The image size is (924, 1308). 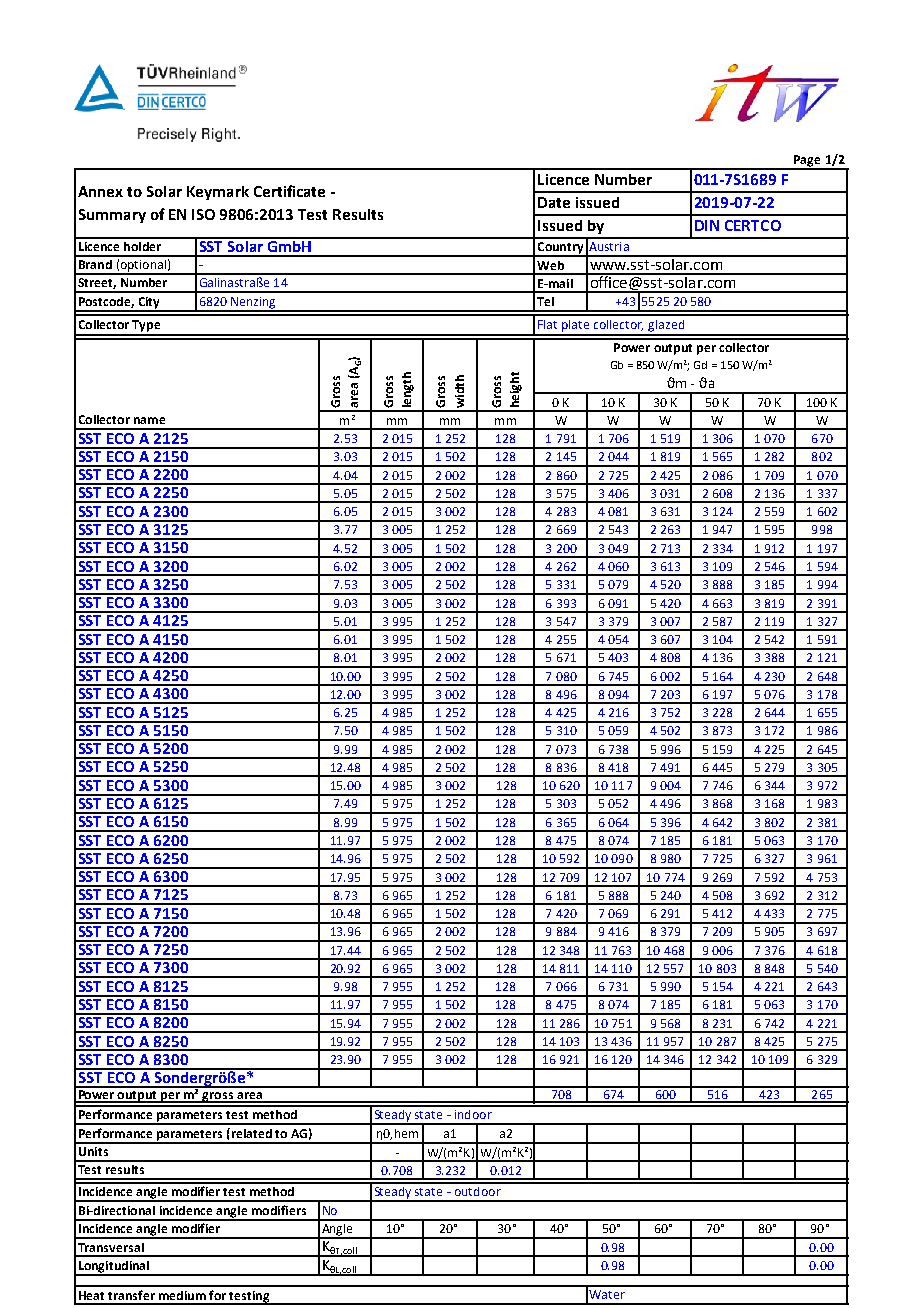 What do you see at coordinates (289, 191) in the screenshot?
I see `Certificate` at bounding box center [289, 191].
